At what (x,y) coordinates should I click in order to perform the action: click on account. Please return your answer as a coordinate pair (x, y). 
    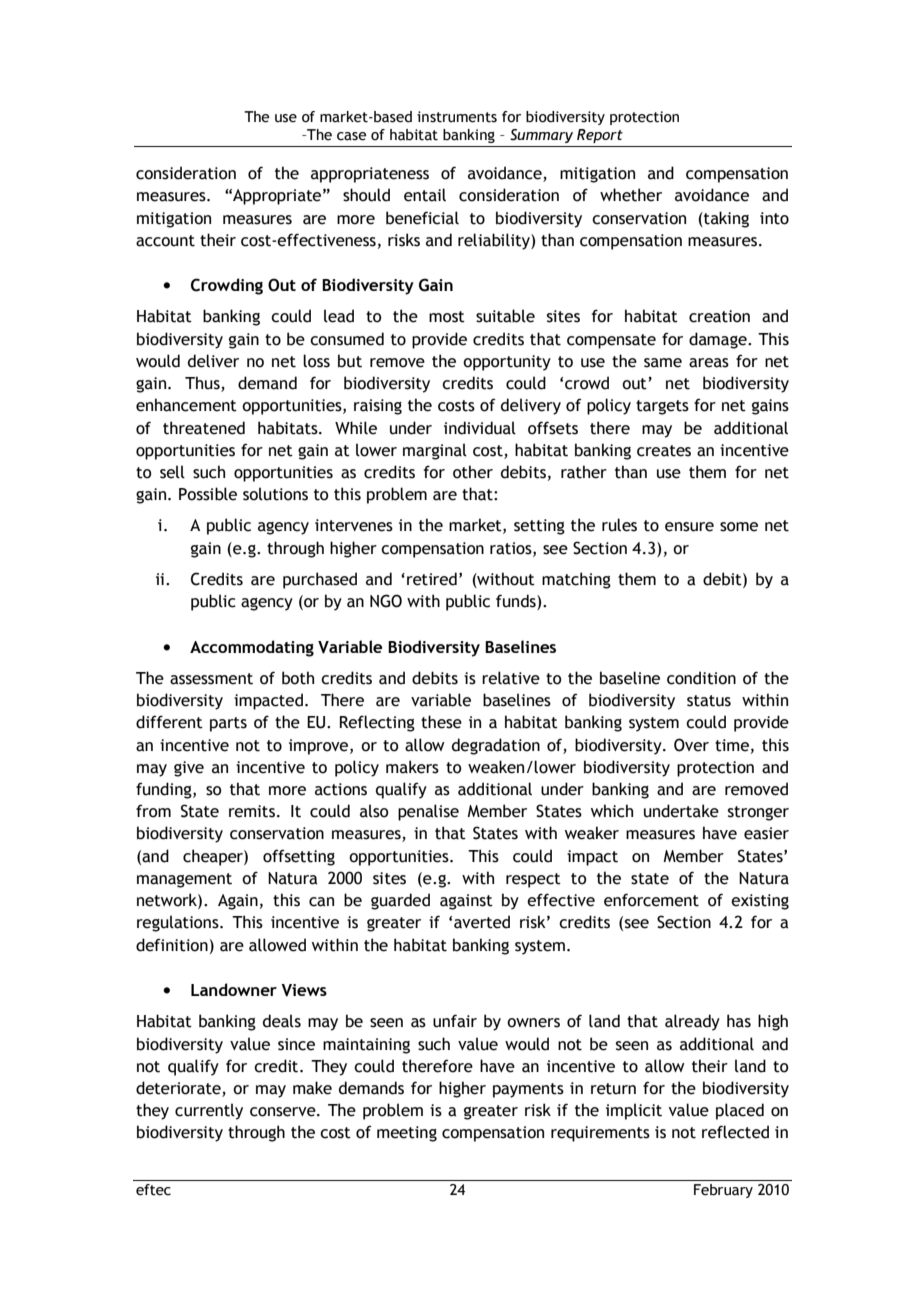
    Looking at the image, I should click on (165, 241).
